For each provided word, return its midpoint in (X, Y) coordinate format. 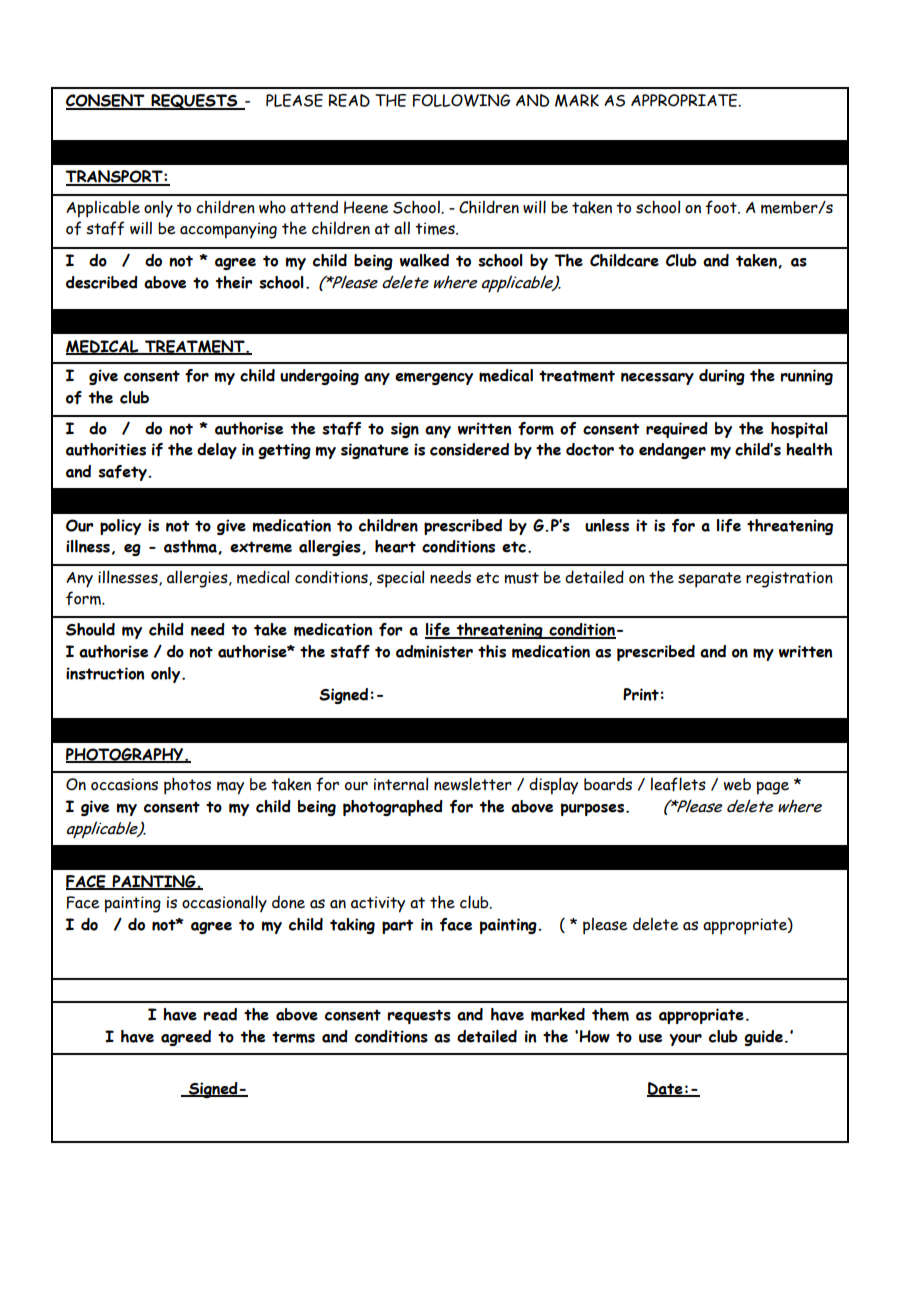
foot (722, 207)
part (397, 926)
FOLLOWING (462, 100)
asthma (191, 547)
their (234, 282)
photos (187, 786)
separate (710, 580)
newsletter (473, 784)
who (272, 207)
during (722, 377)
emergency (434, 378)
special (400, 579)
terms (293, 1037)
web (737, 784)
